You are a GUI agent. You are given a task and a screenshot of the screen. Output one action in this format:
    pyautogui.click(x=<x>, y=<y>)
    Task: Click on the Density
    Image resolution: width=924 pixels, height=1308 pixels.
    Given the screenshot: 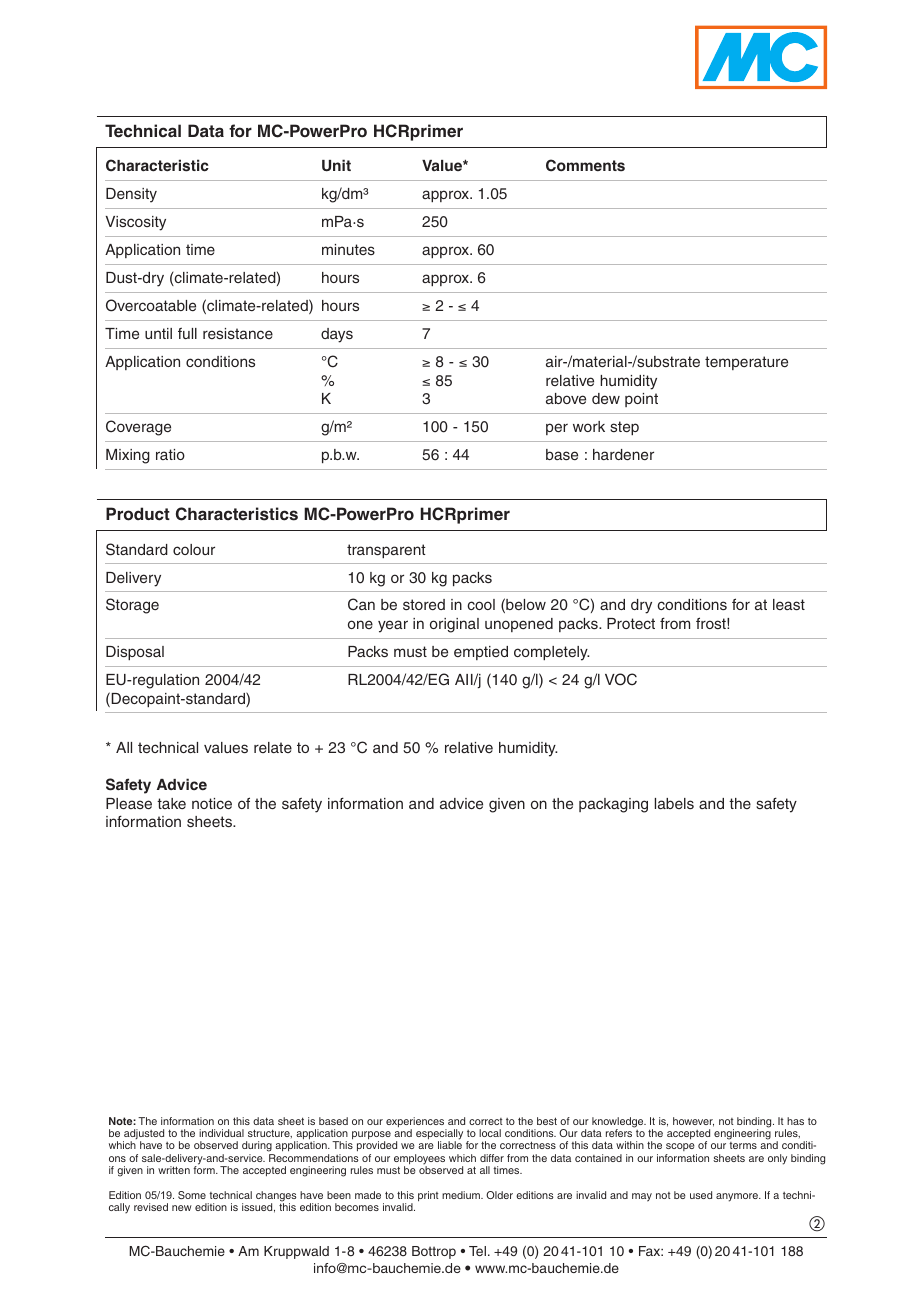 What is the action you would take?
    pyautogui.click(x=131, y=195)
